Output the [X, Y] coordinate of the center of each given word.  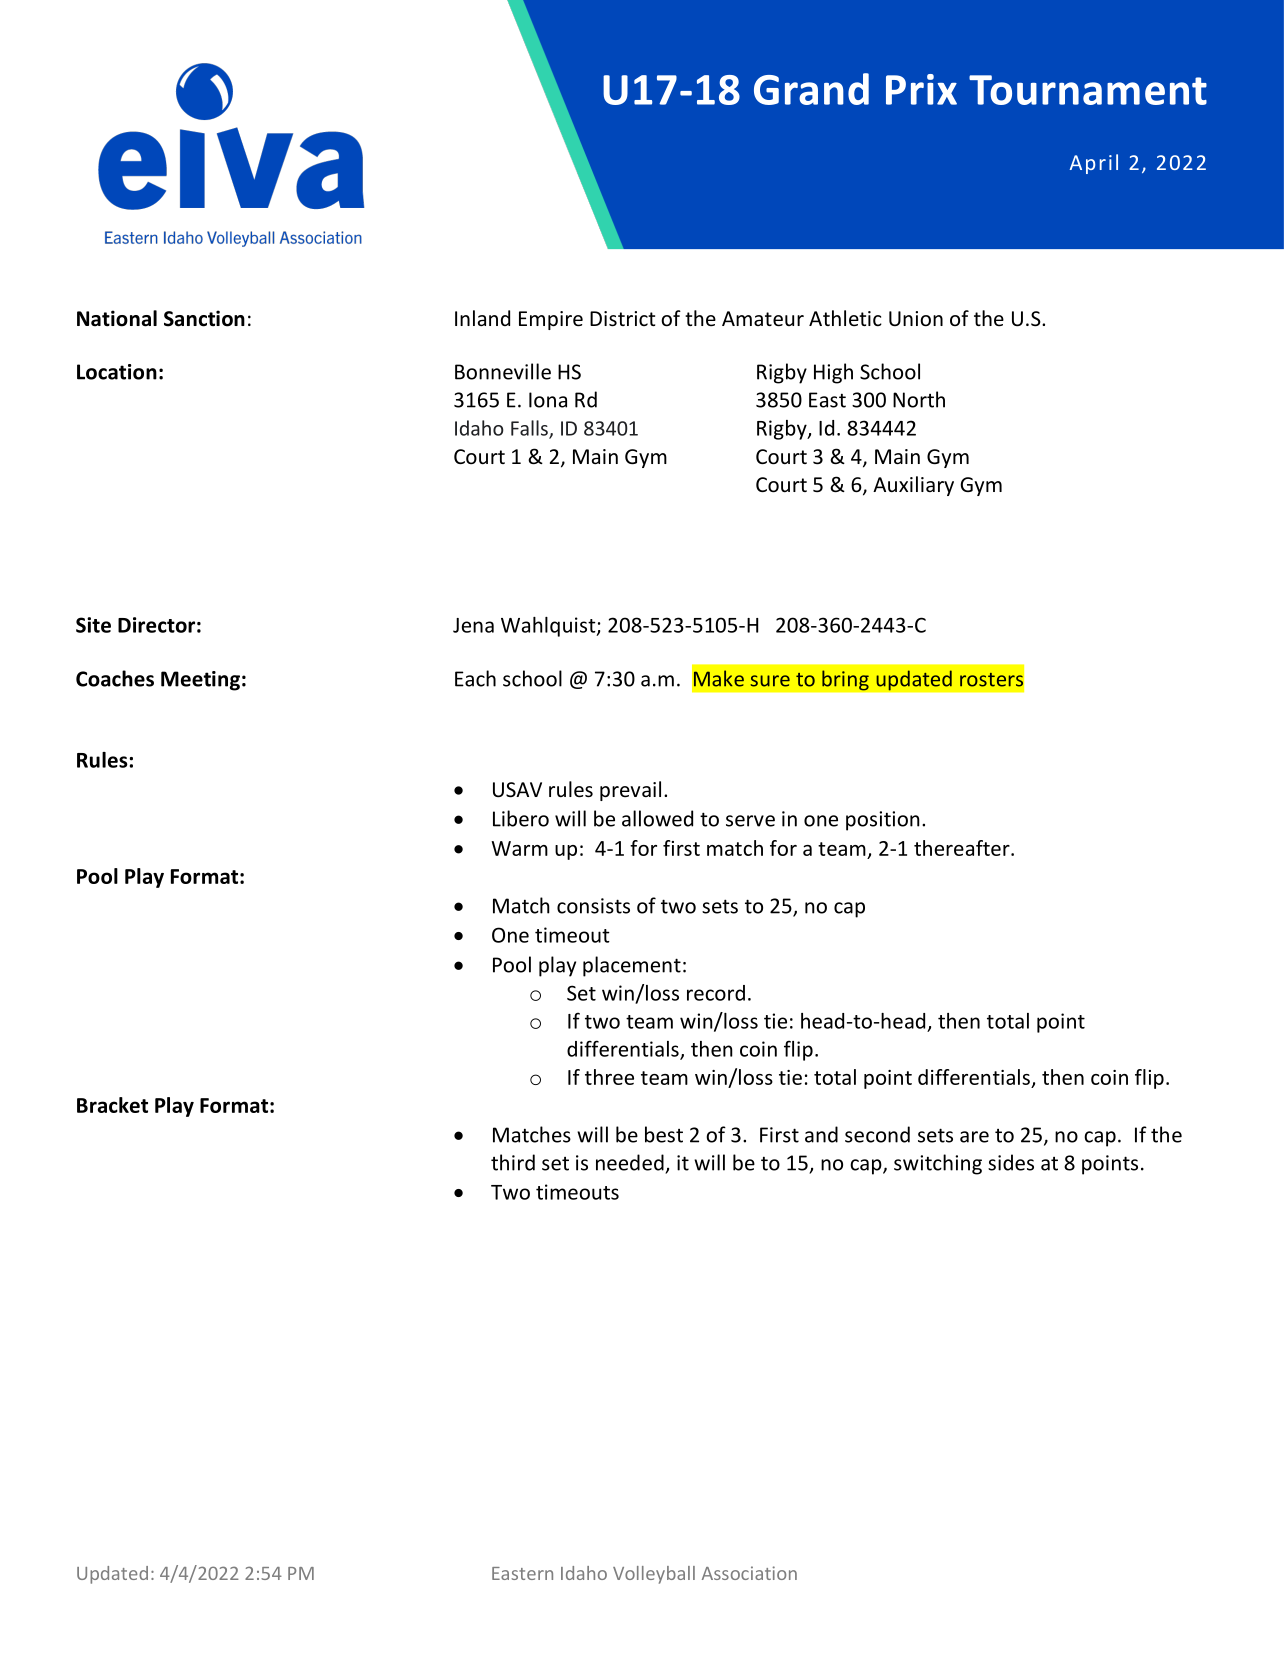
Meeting [200, 681]
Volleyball [654, 1575]
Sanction [204, 318]
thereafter [963, 848]
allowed [657, 818]
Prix [921, 89]
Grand [811, 89]
